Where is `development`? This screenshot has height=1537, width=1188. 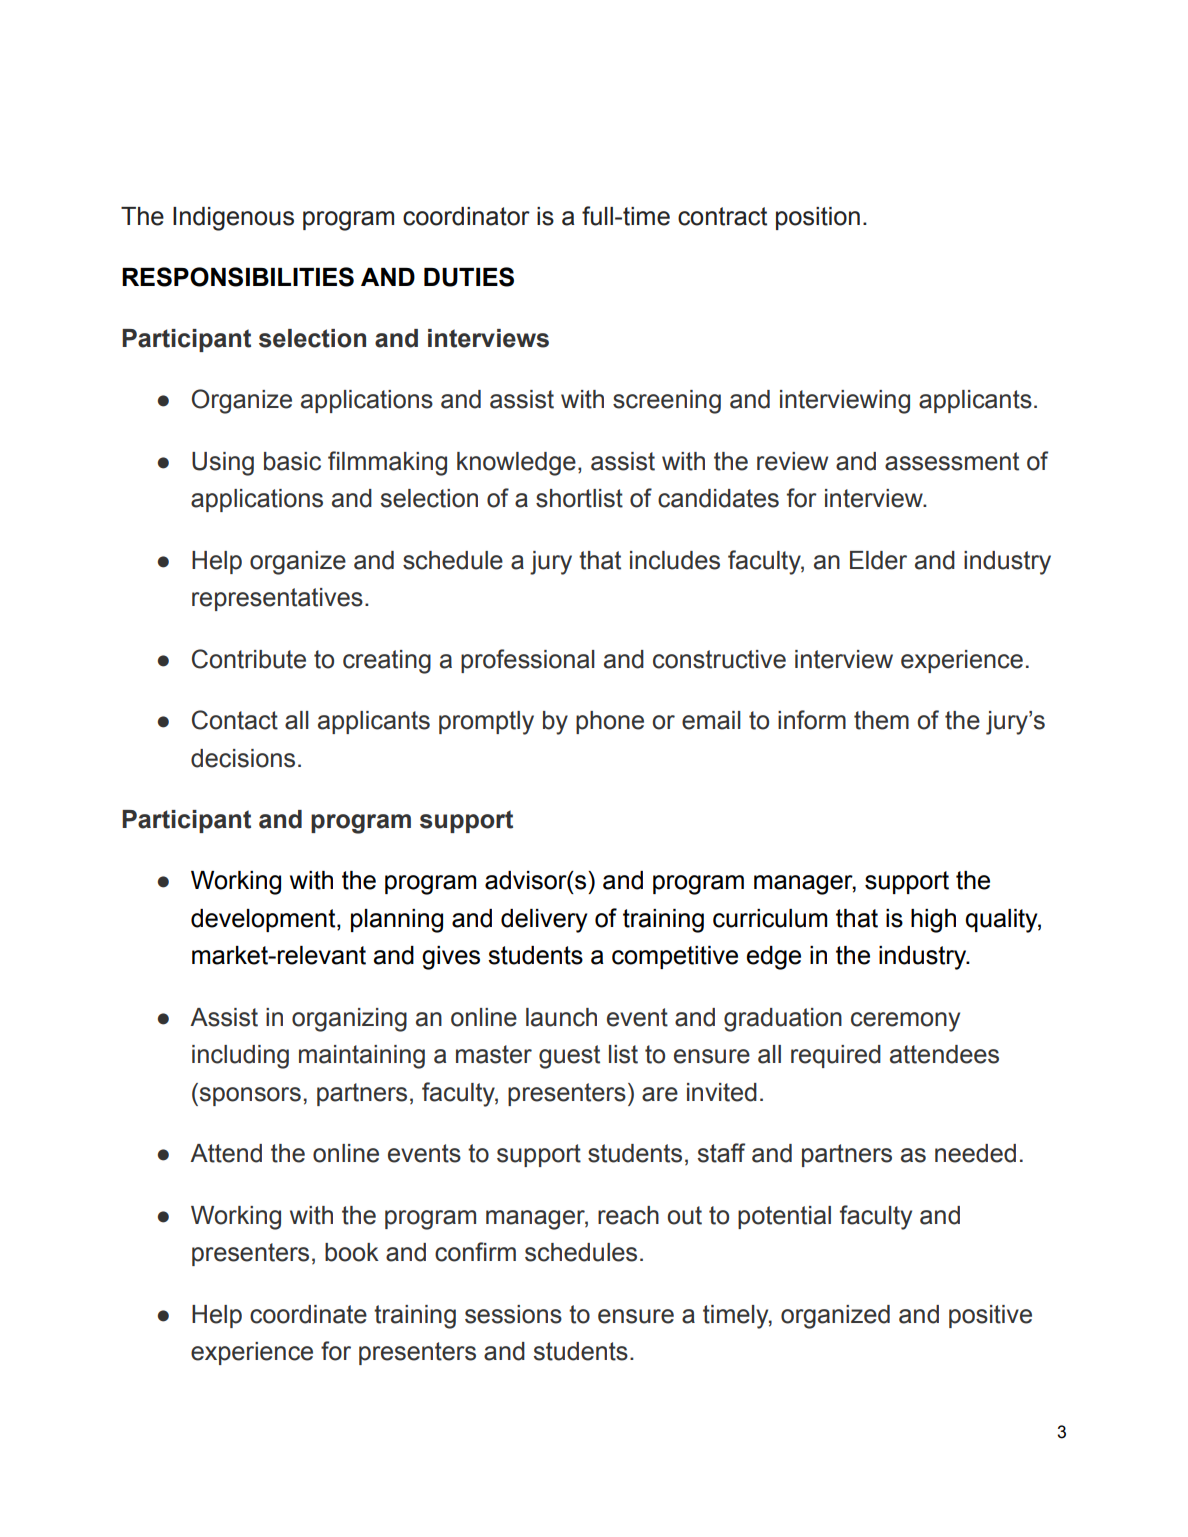 development is located at coordinates (264, 920).
